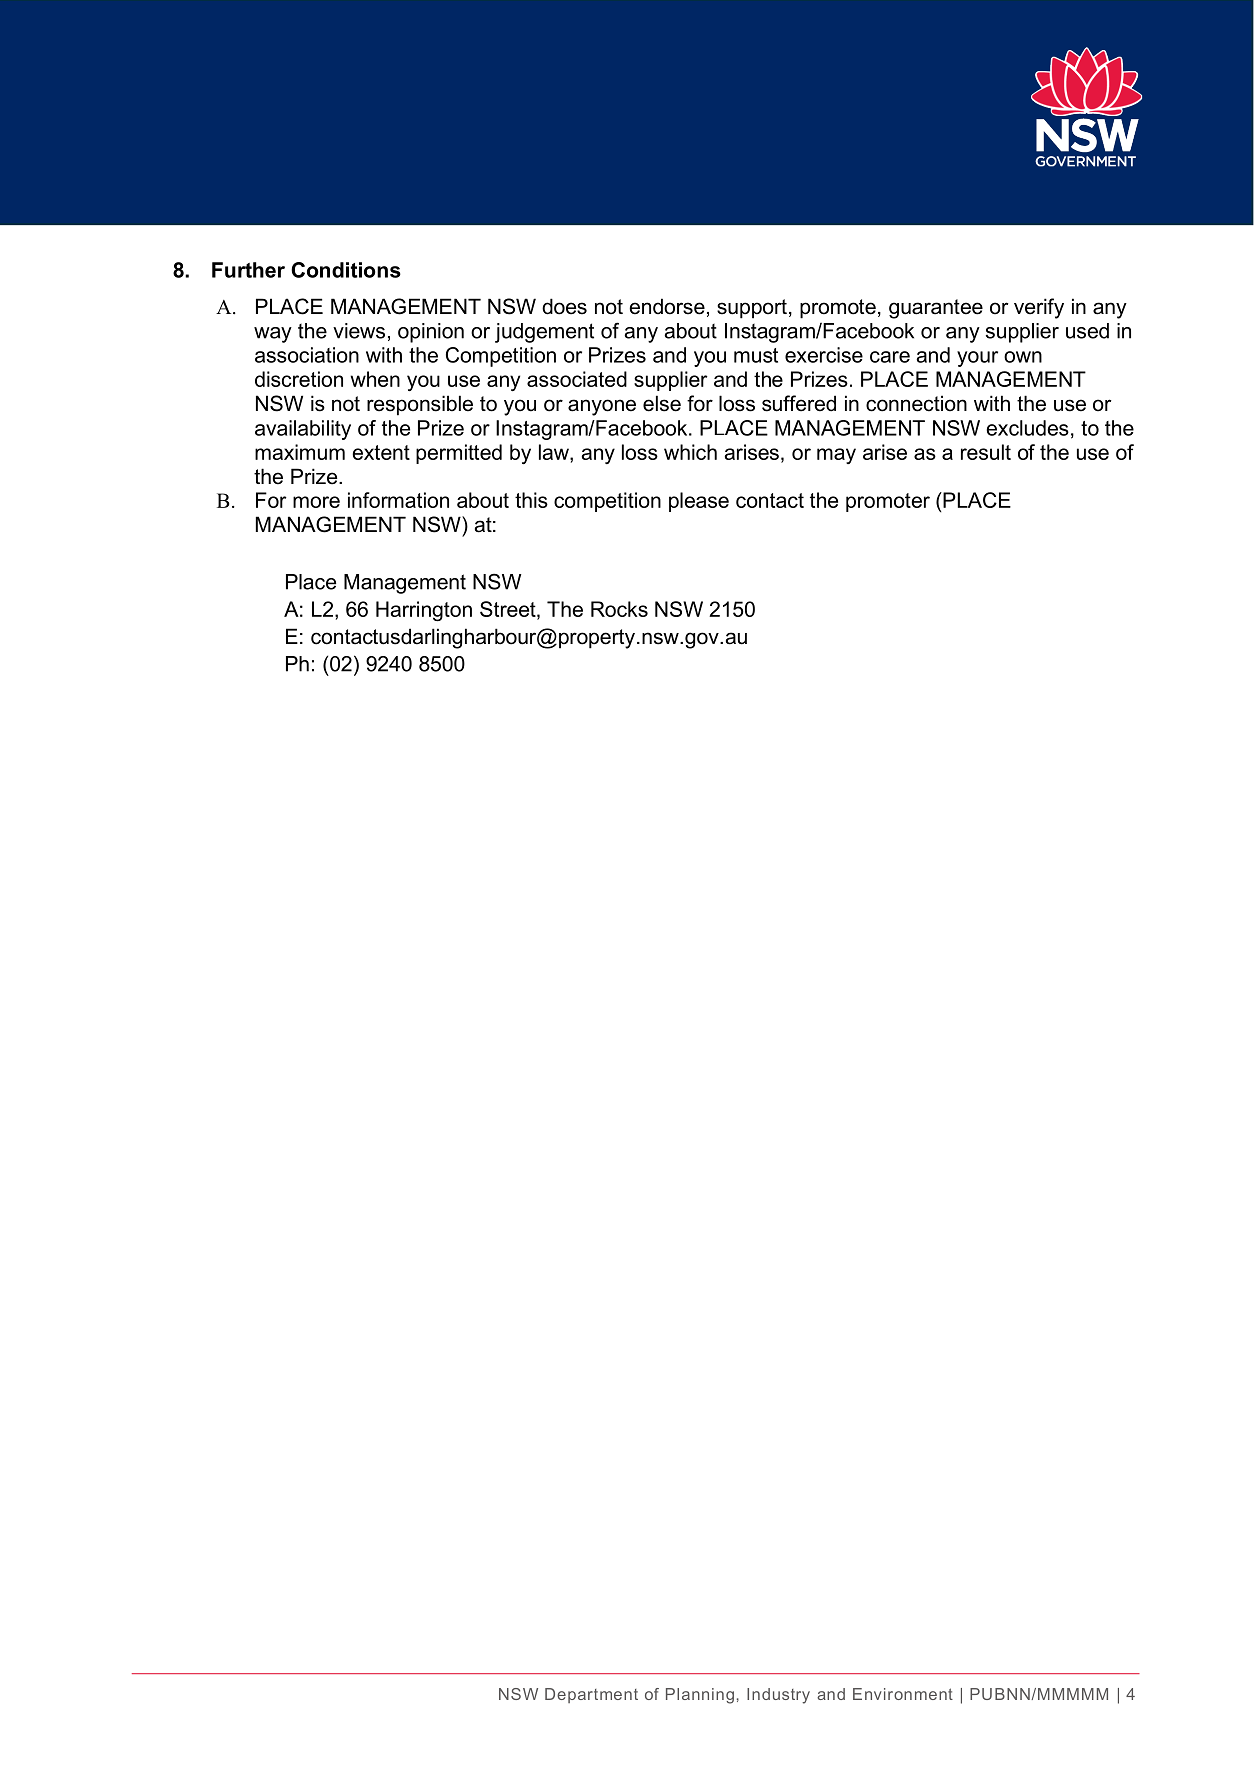 This screenshot has width=1256, height=1776. What do you see at coordinates (619, 609) in the screenshot?
I see `Rocks` at bounding box center [619, 609].
